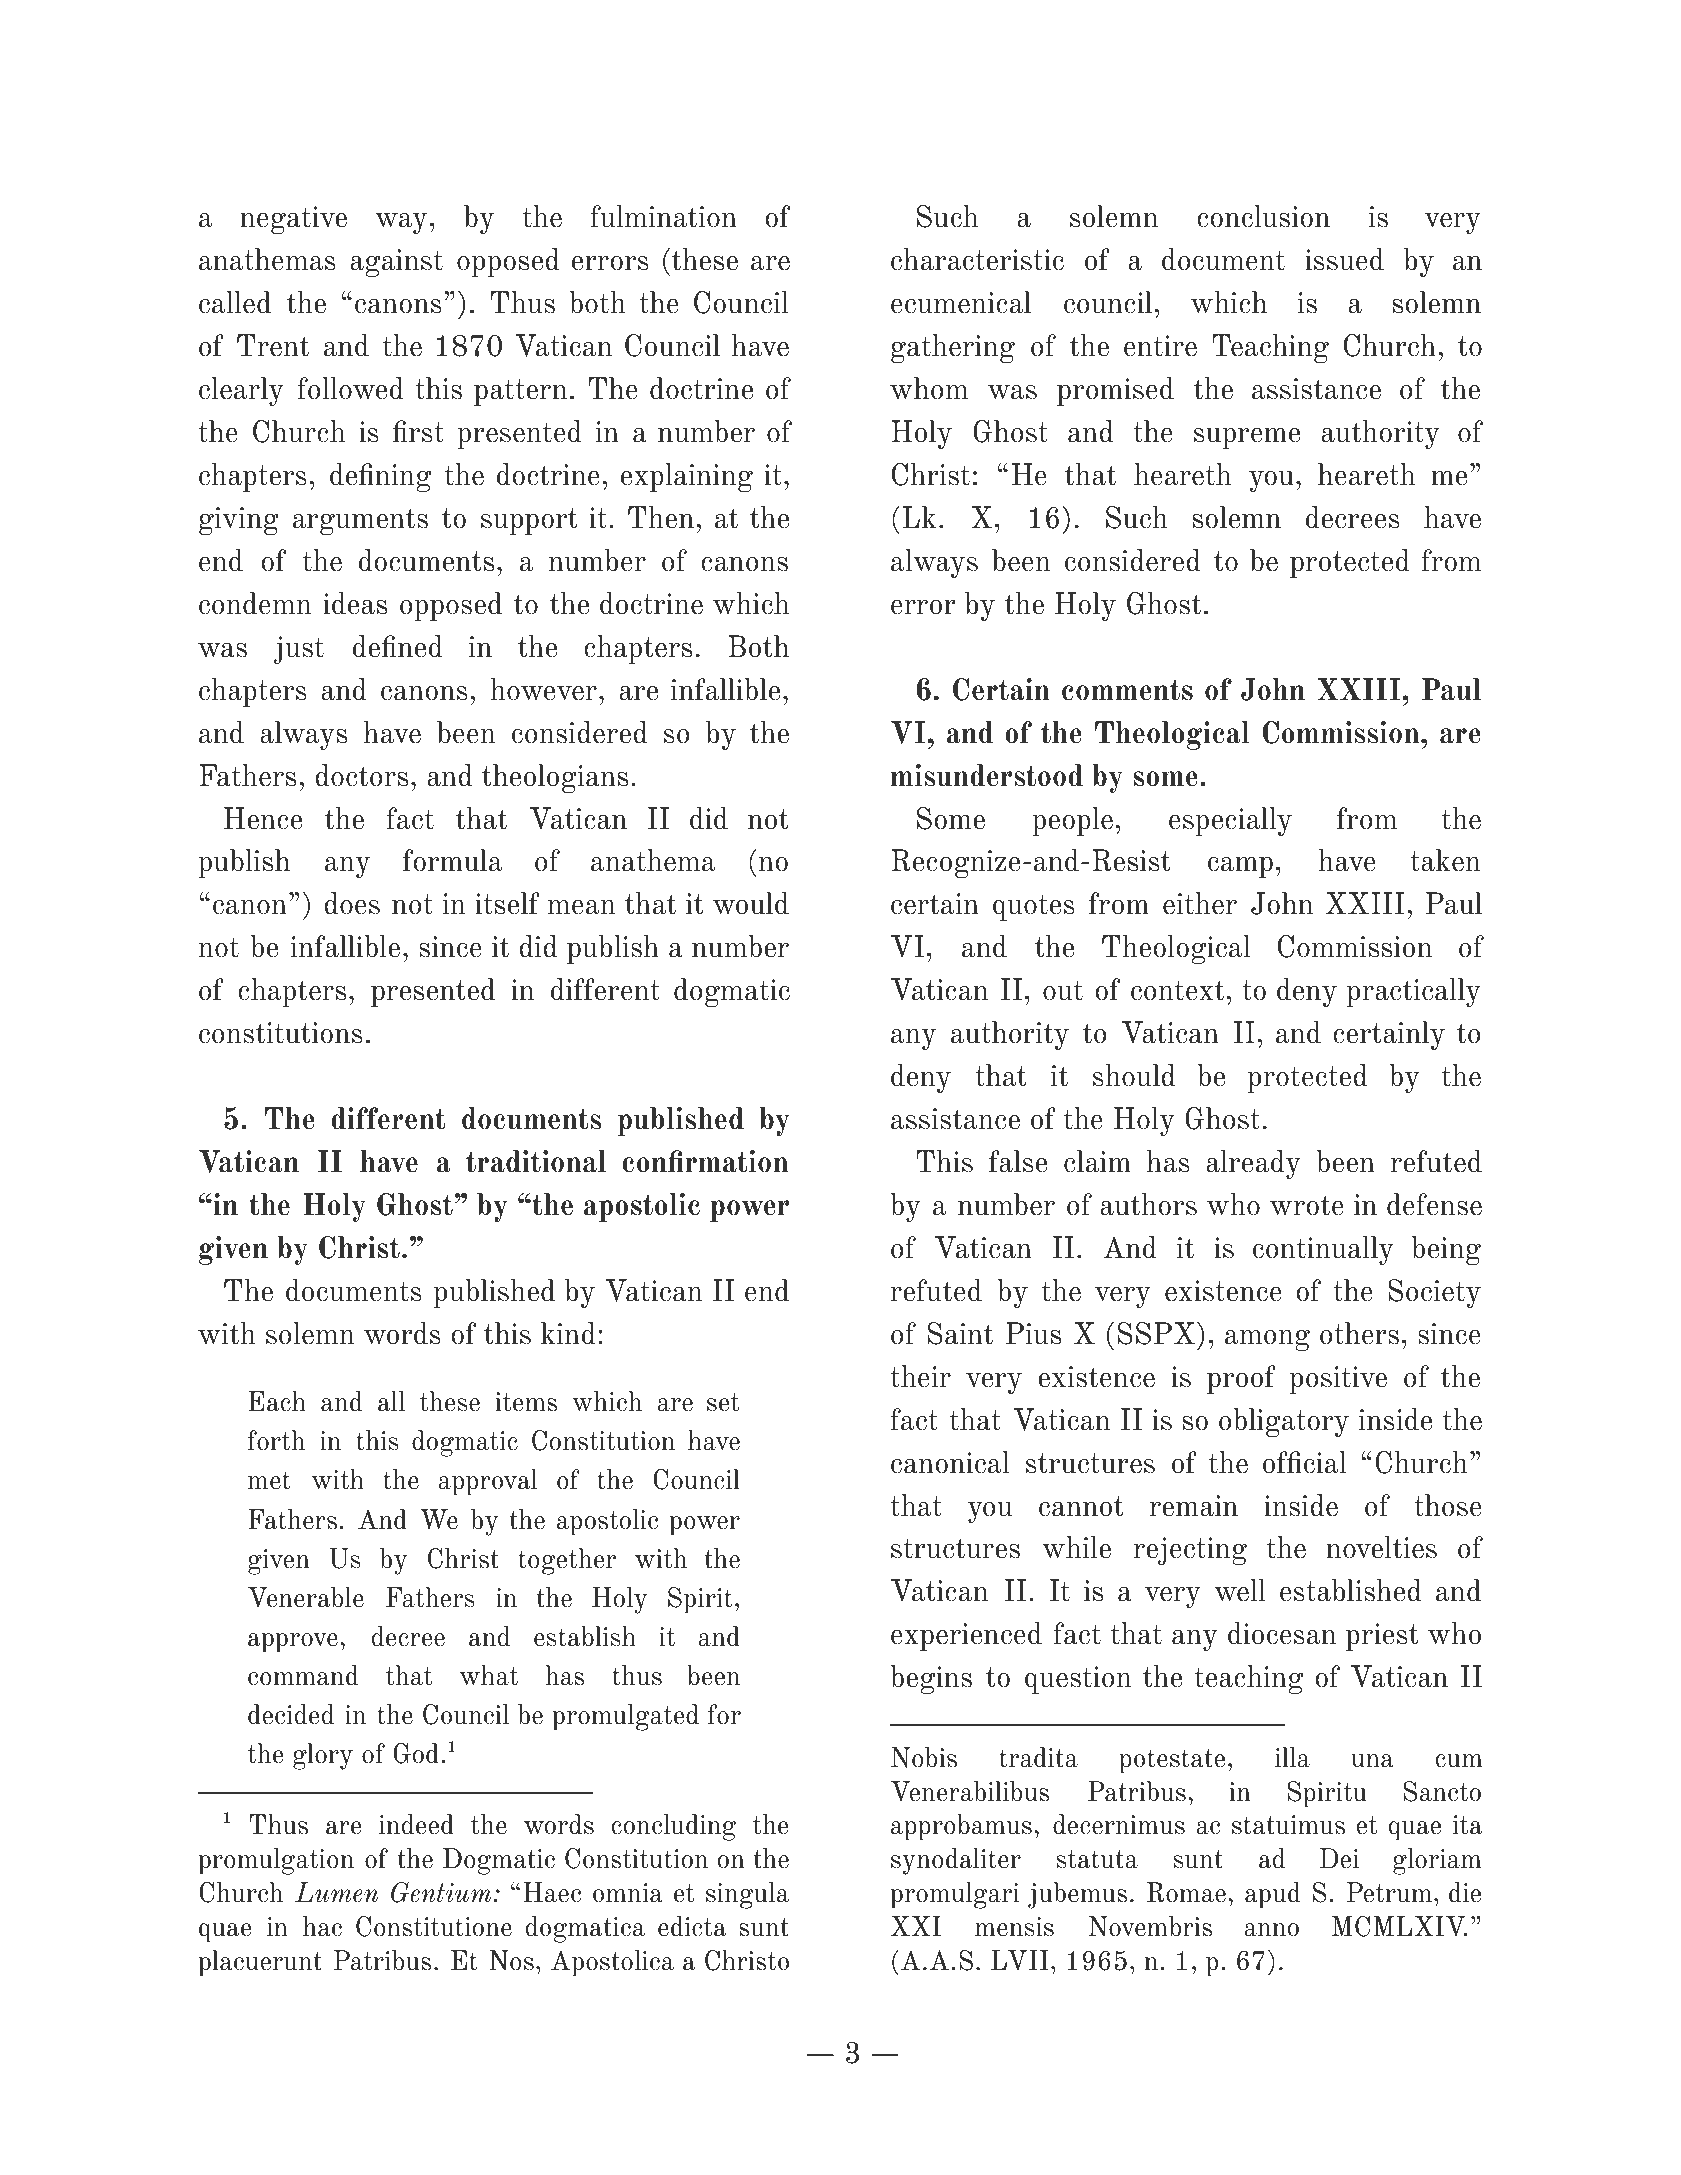 The width and height of the screenshot is (1681, 2175). I want to click on Dei, so click(1339, 1858).
